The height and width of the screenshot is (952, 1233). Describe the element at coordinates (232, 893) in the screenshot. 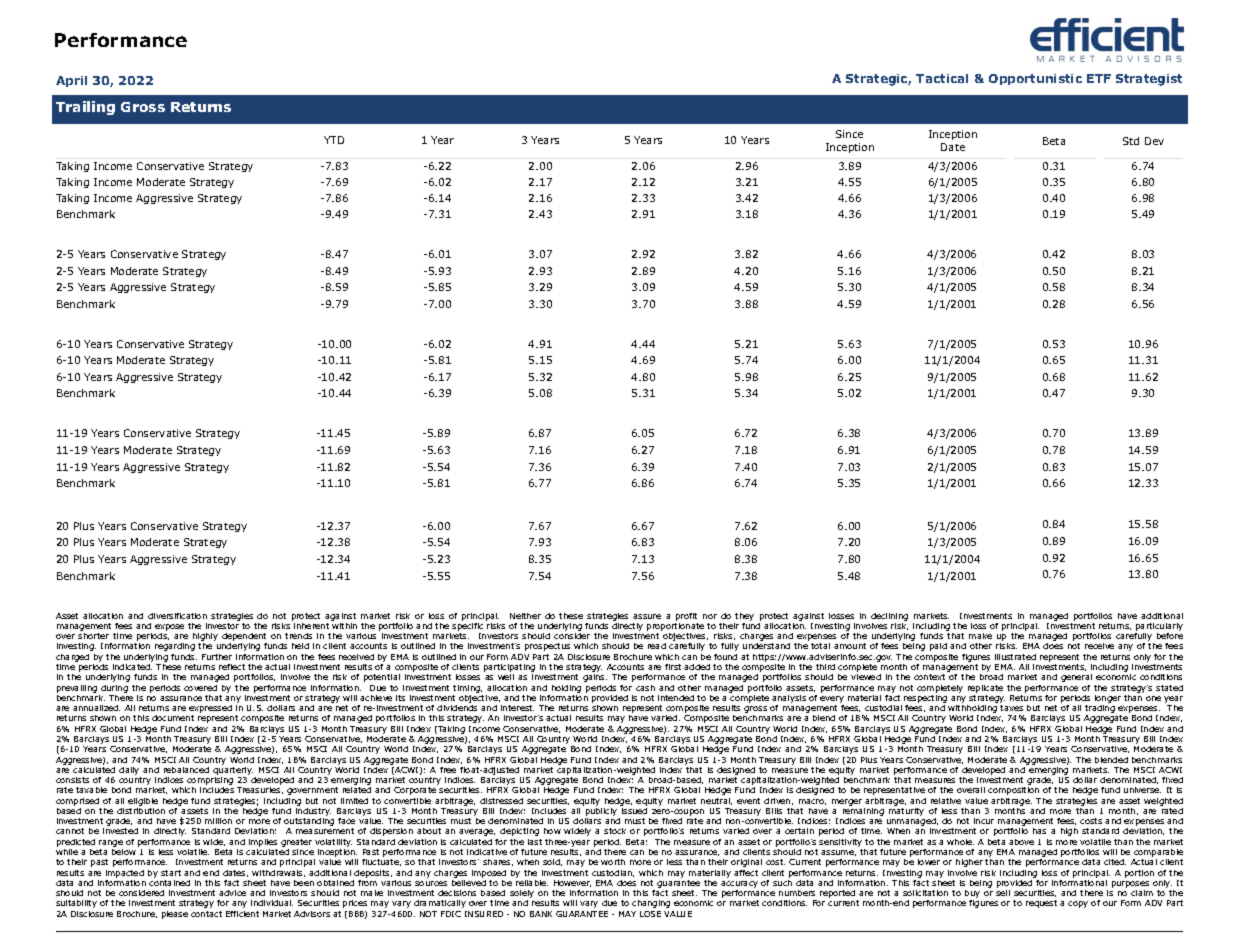

I see `advice` at that location.
